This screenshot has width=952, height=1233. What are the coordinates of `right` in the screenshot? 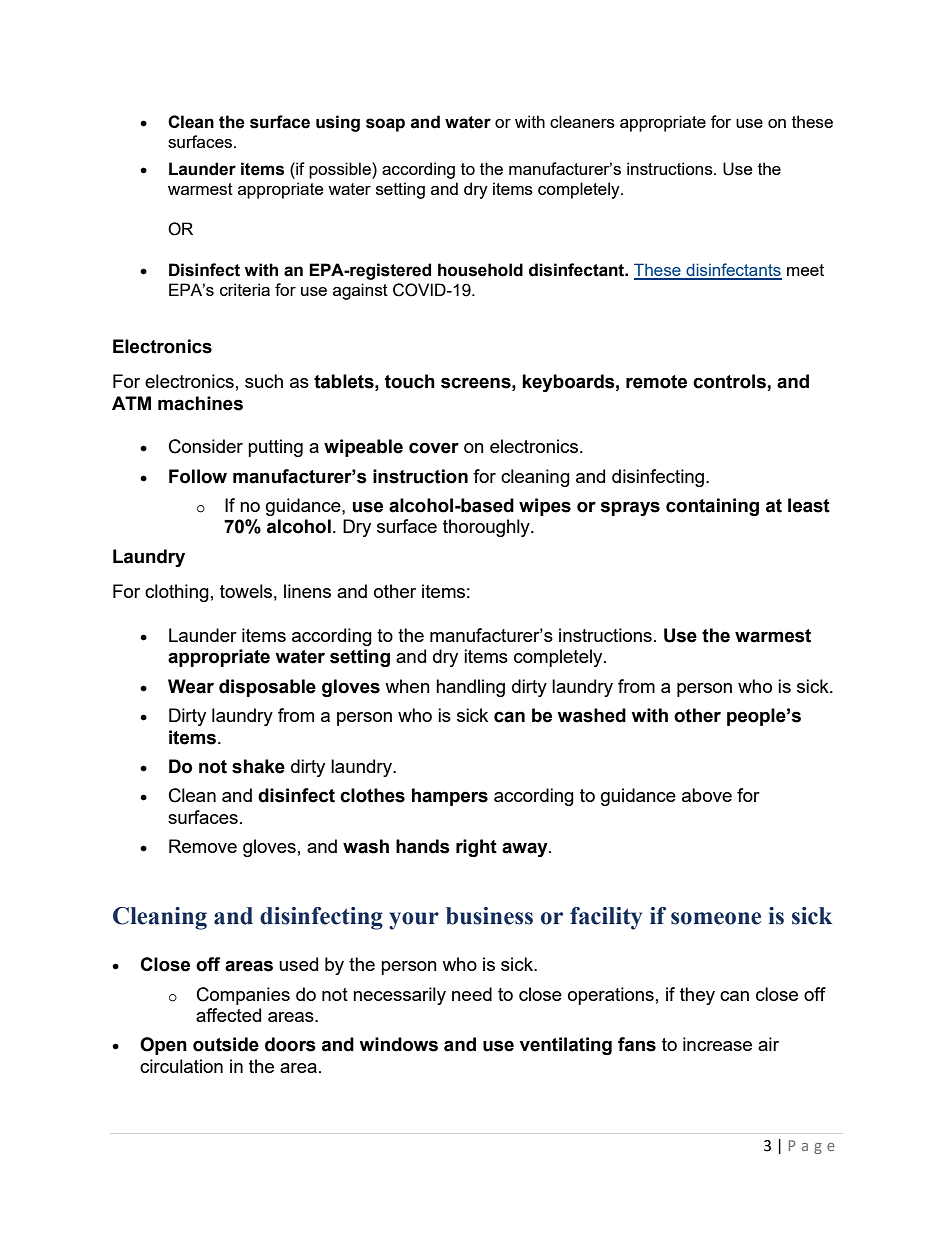 It's located at (476, 848).
